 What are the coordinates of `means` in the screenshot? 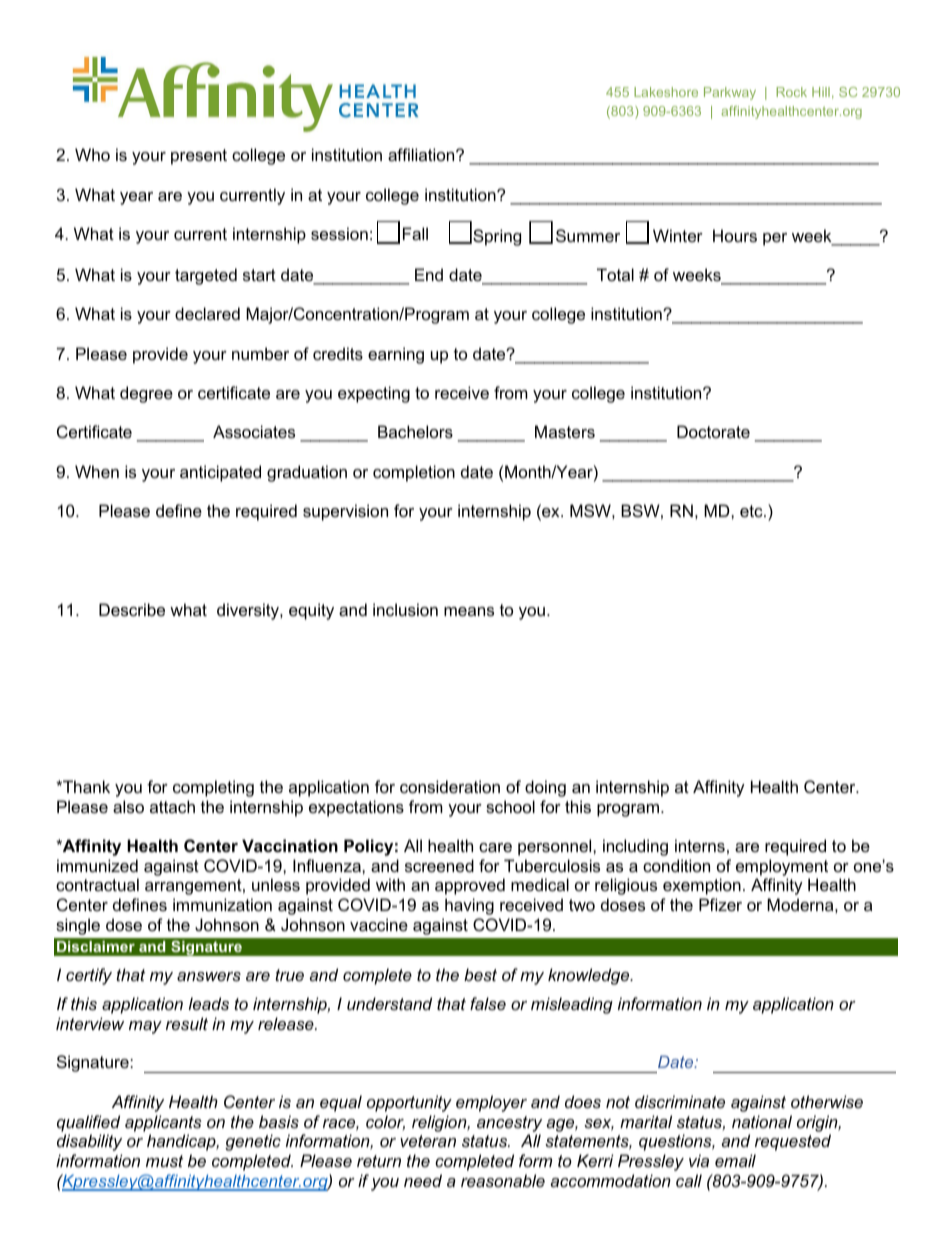 It's located at (469, 611).
